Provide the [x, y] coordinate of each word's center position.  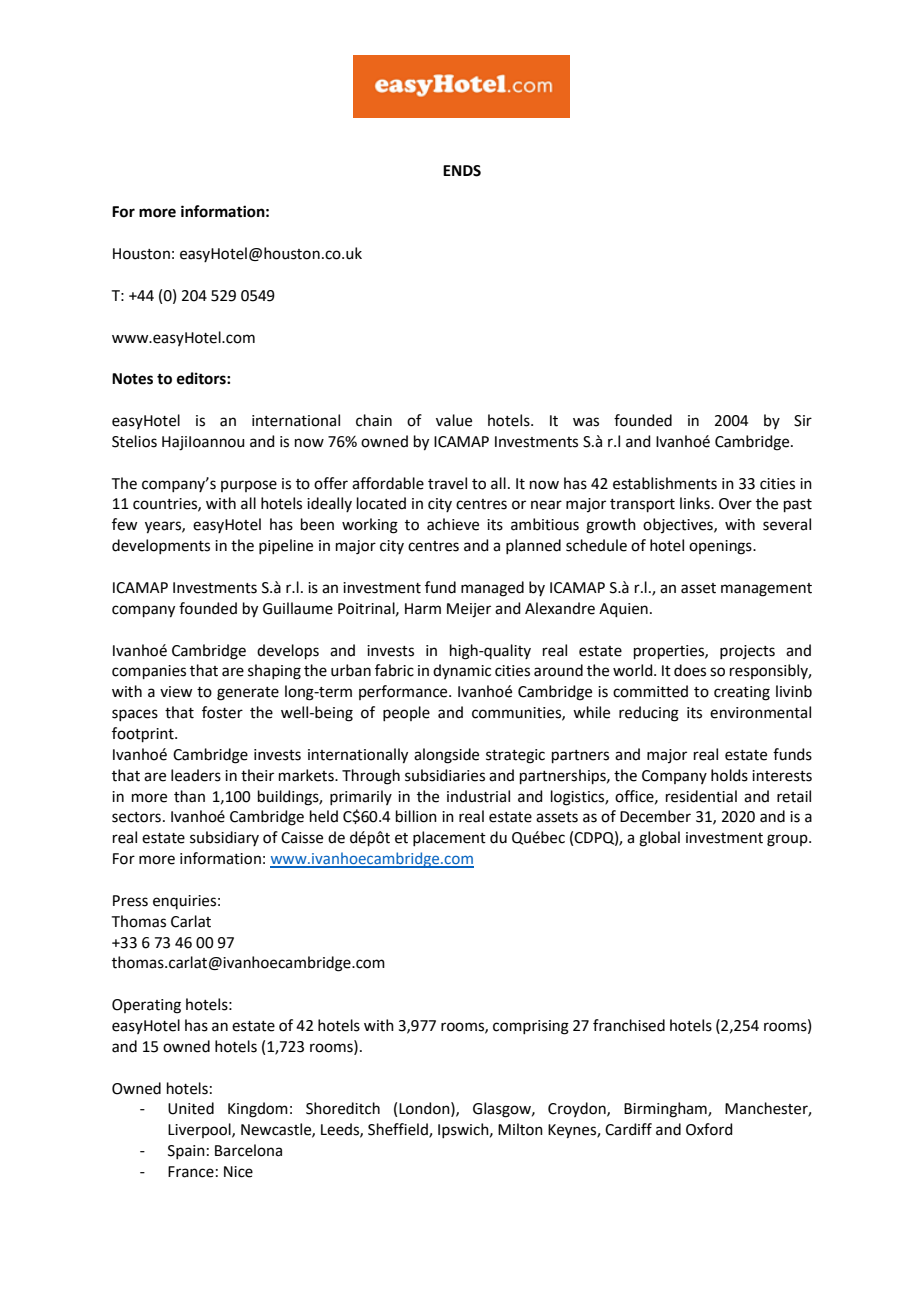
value [454, 420]
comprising [531, 1027]
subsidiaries [445, 775]
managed [492, 589]
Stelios [134, 441]
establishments [665, 483]
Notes [132, 379]
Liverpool [200, 1130]
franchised [629, 1025]
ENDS [462, 171]
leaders [196, 775]
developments [161, 546]
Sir [803, 421]
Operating [146, 1006]
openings [721, 547]
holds [729, 775]
